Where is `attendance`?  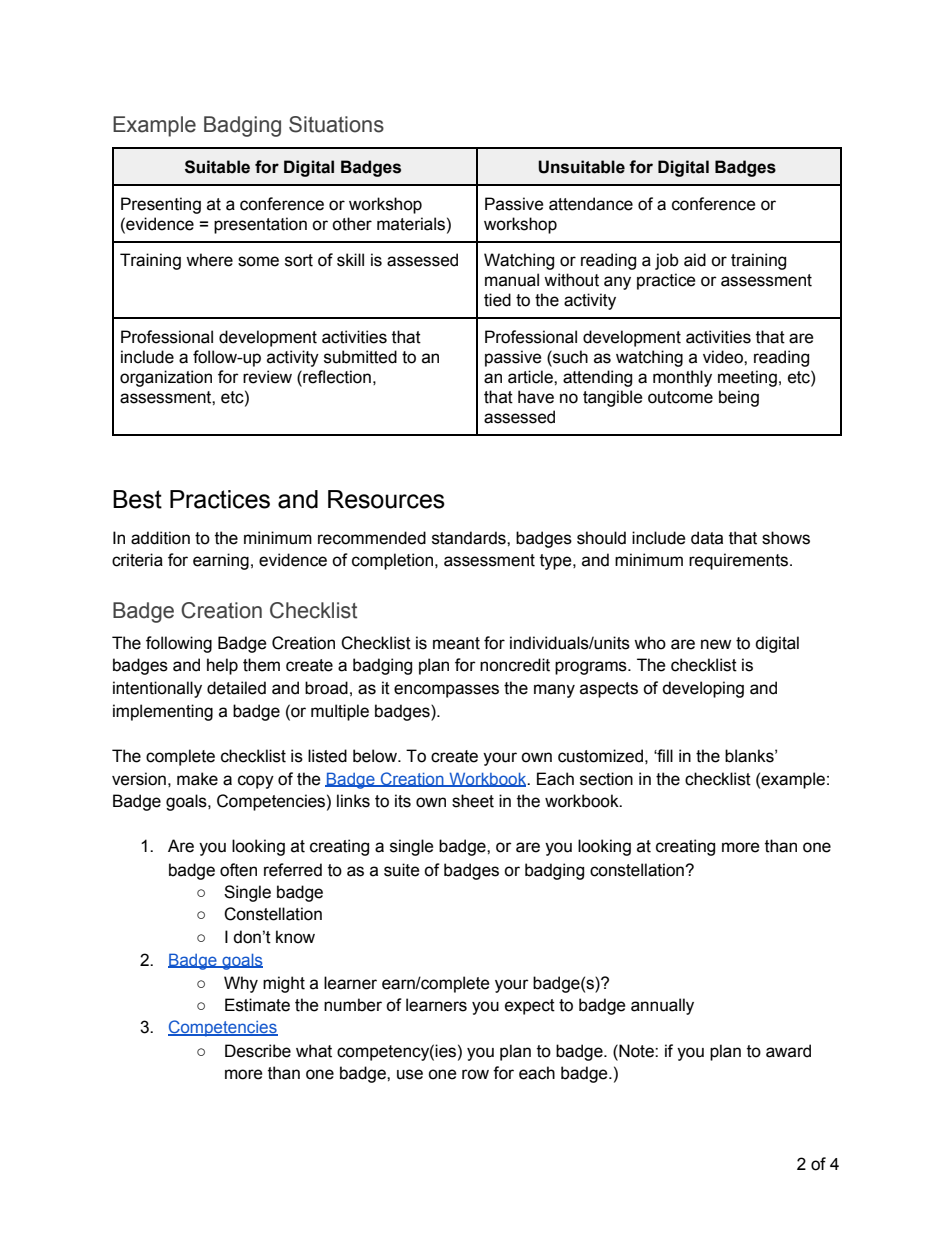
attendance is located at coordinates (591, 204).
